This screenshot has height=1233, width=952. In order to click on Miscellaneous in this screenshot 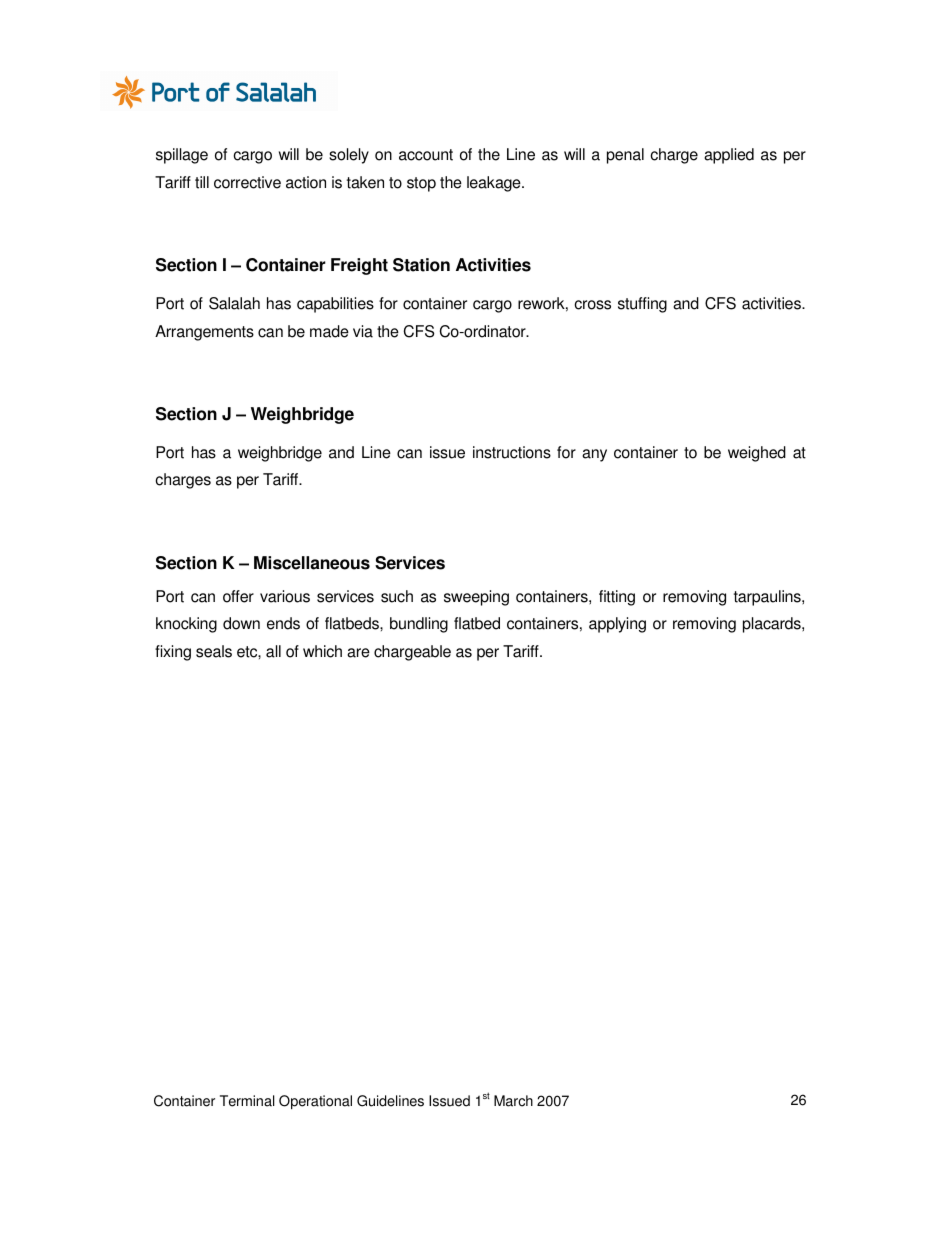, I will do `click(312, 563)`.
